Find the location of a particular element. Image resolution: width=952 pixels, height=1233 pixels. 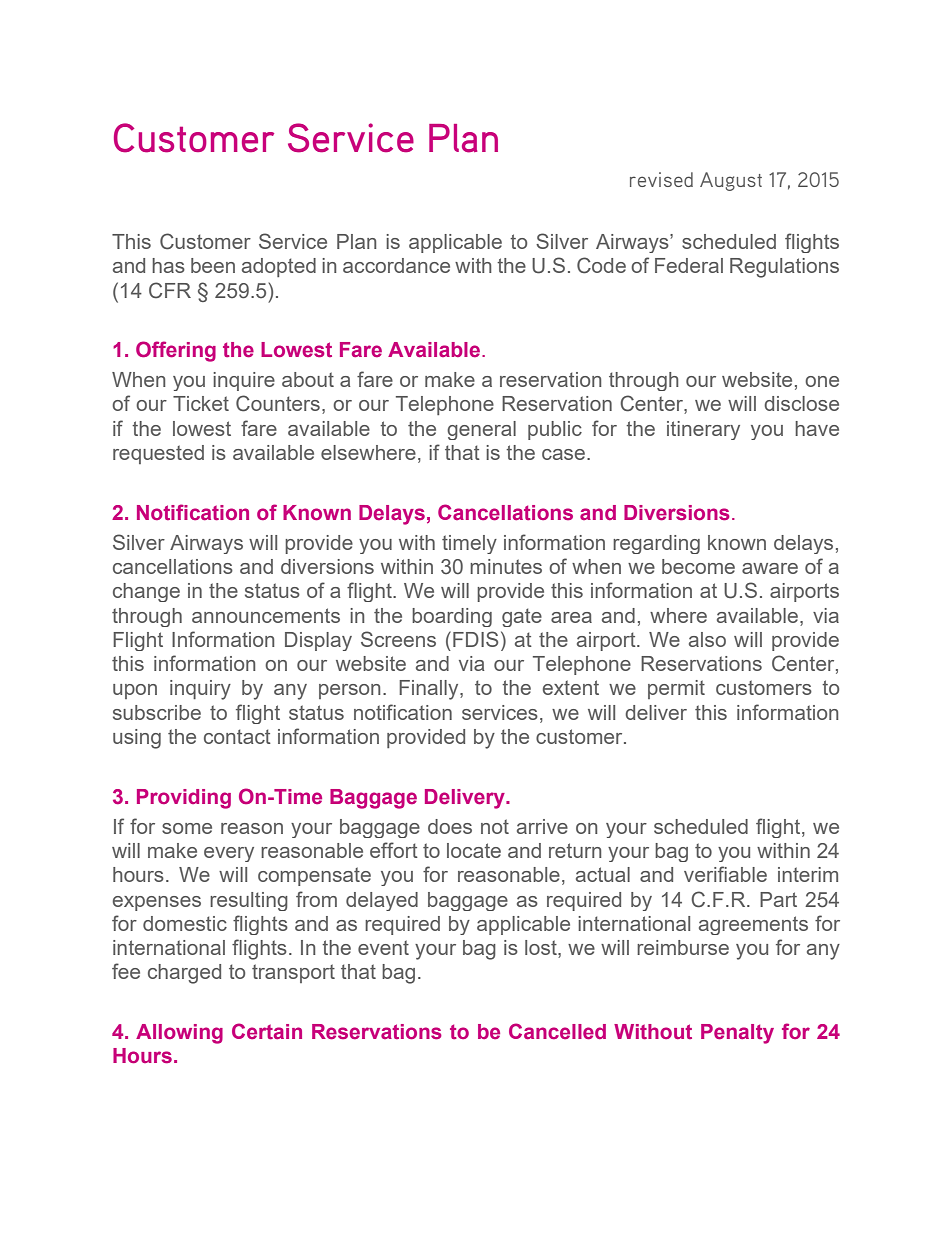

requested is located at coordinates (158, 454).
